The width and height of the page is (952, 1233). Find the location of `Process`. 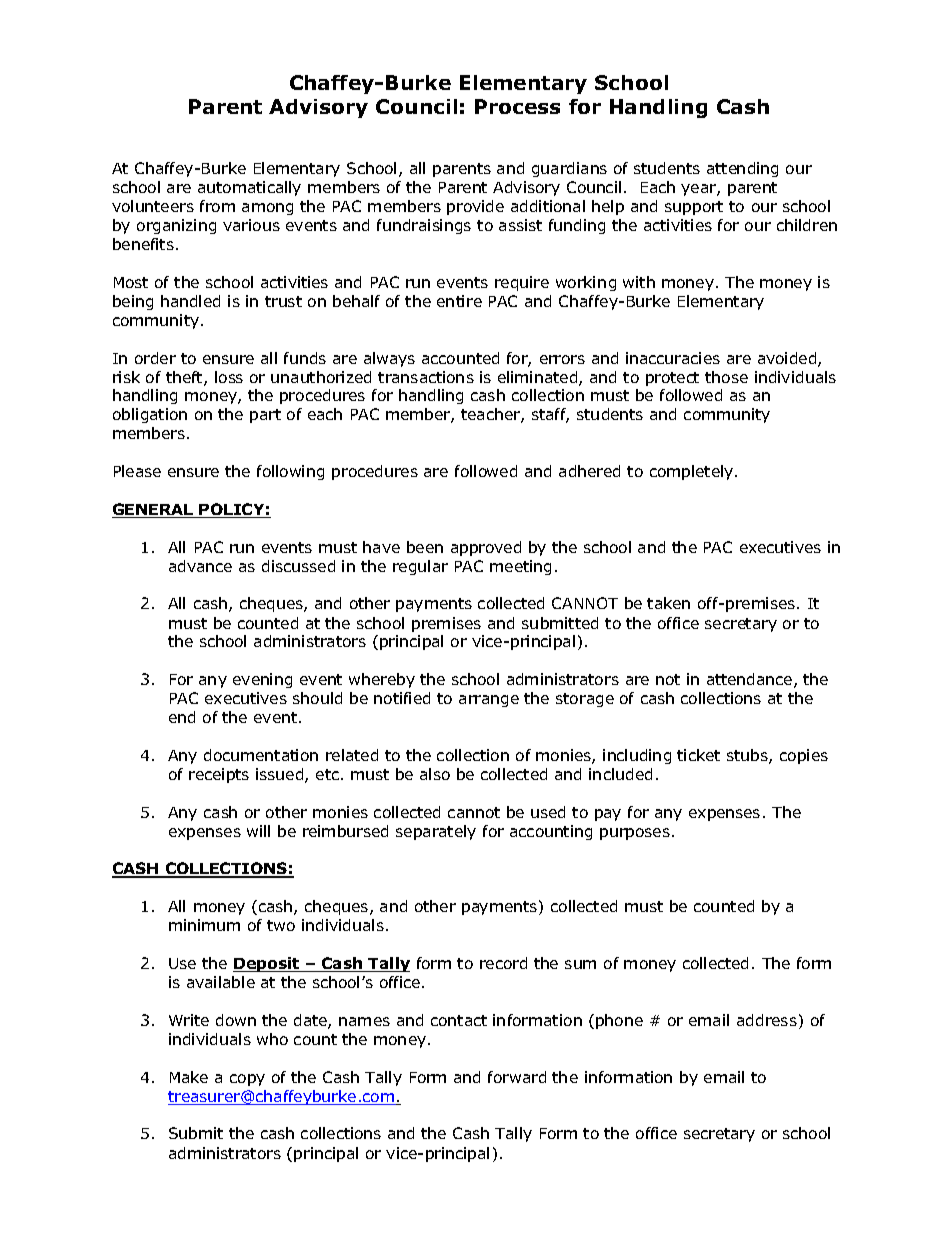

Process is located at coordinates (517, 106).
